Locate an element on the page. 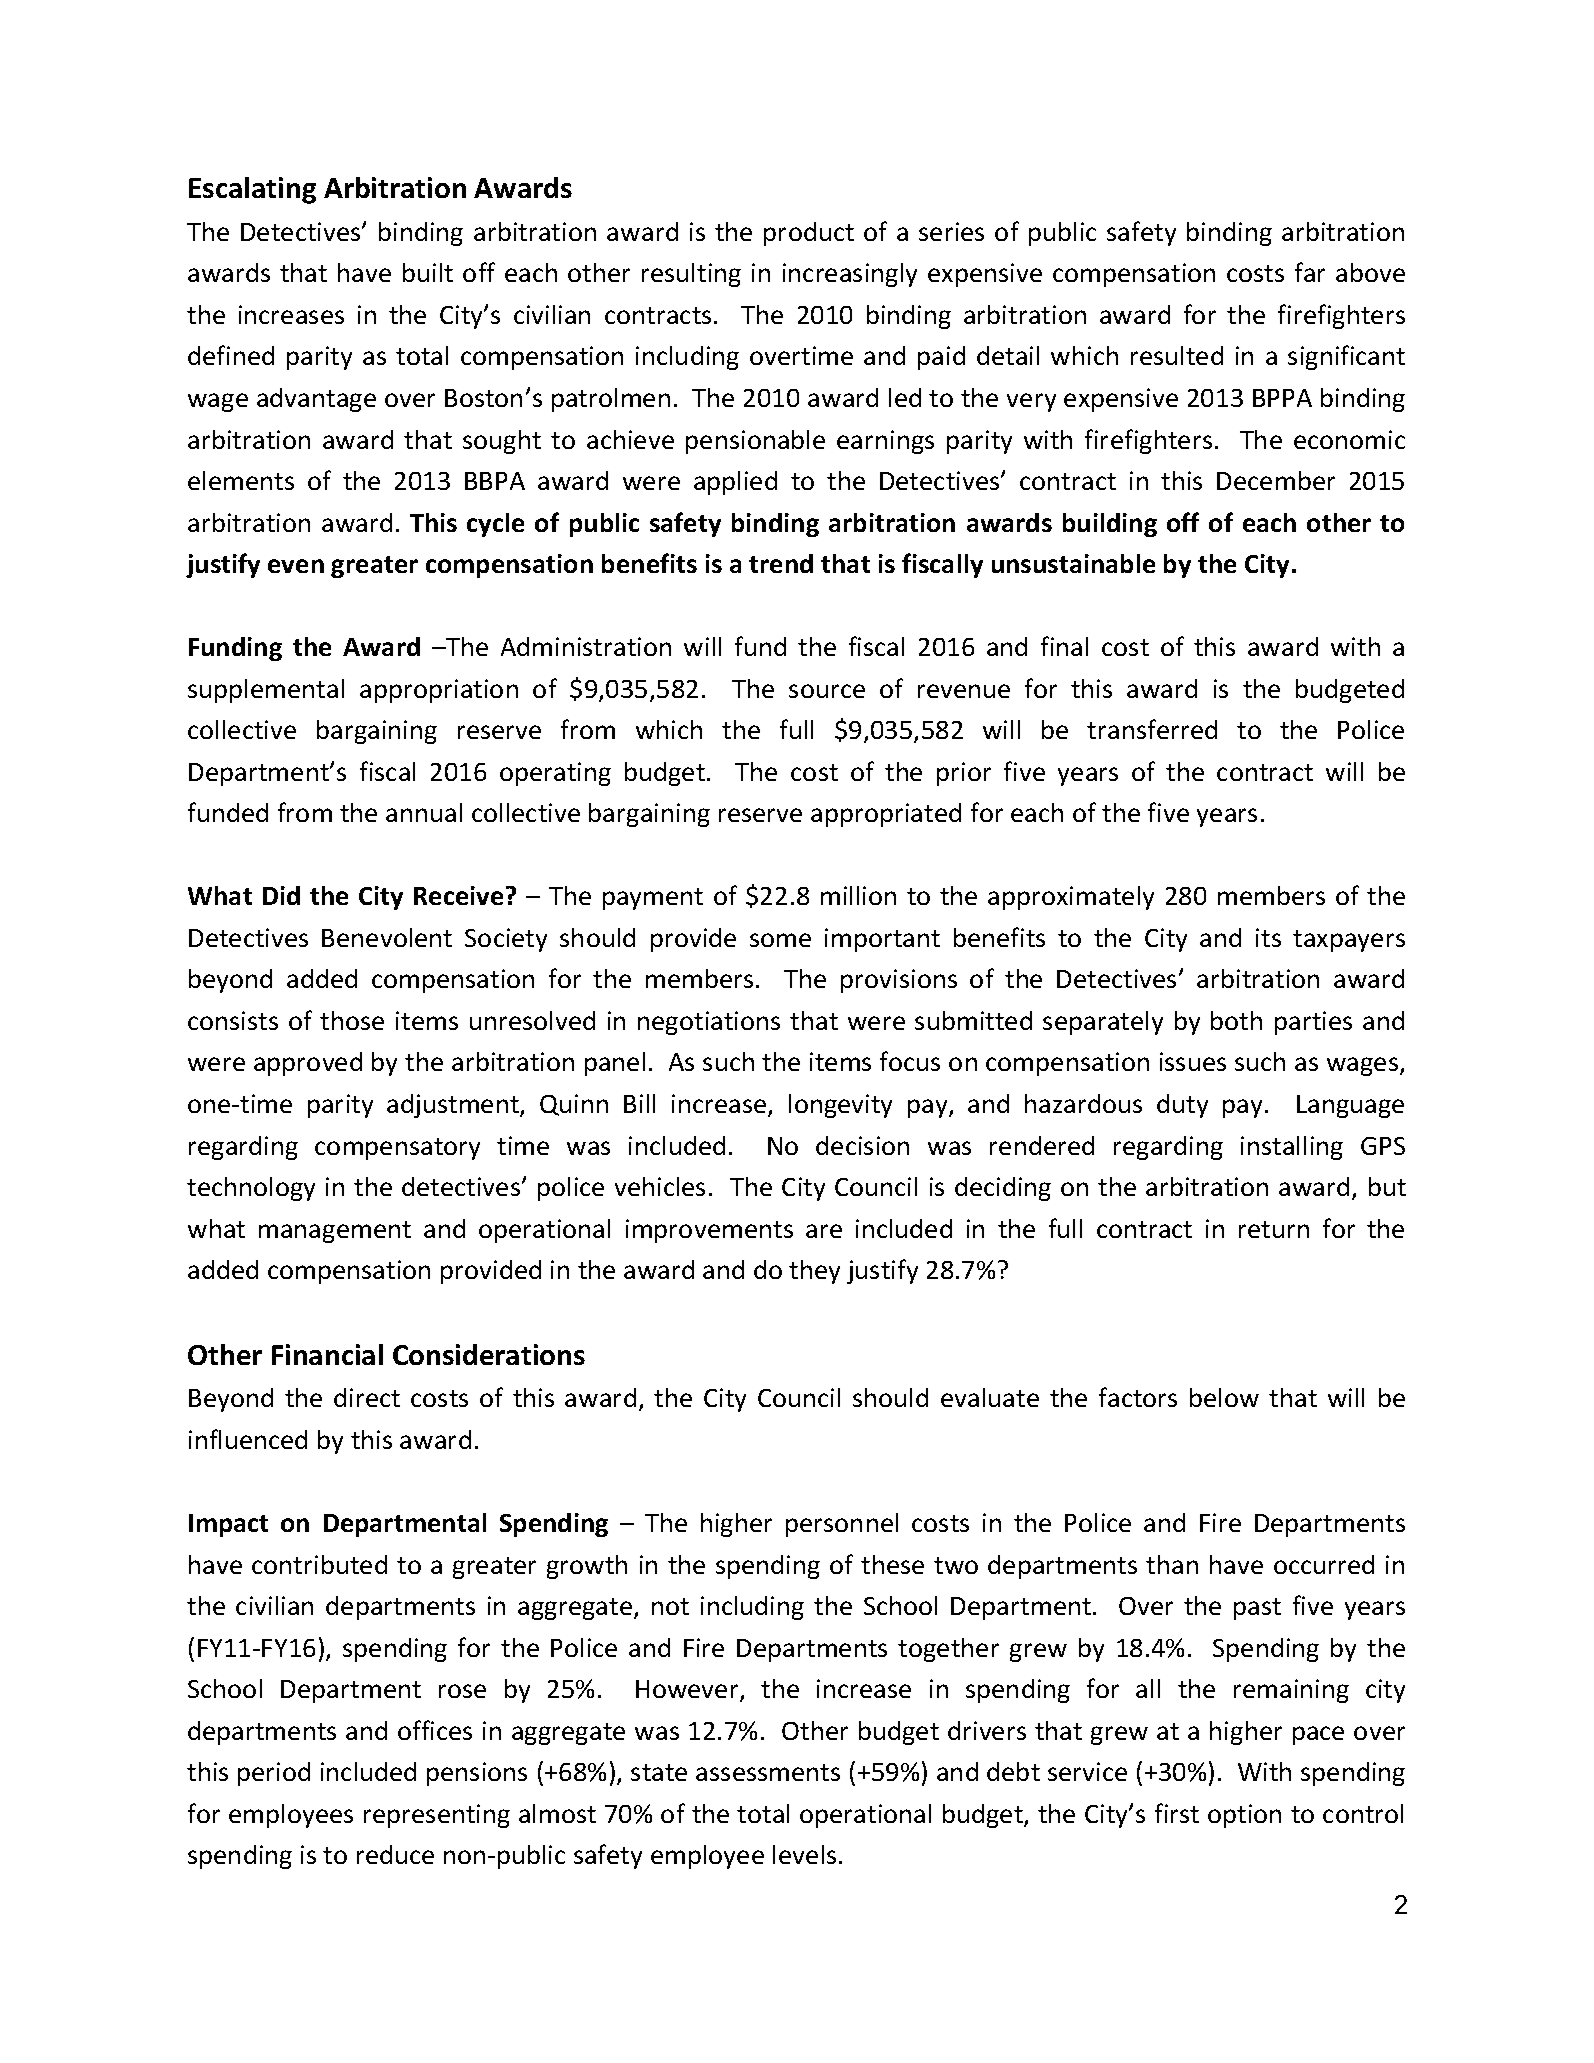  decision is located at coordinates (862, 1145).
